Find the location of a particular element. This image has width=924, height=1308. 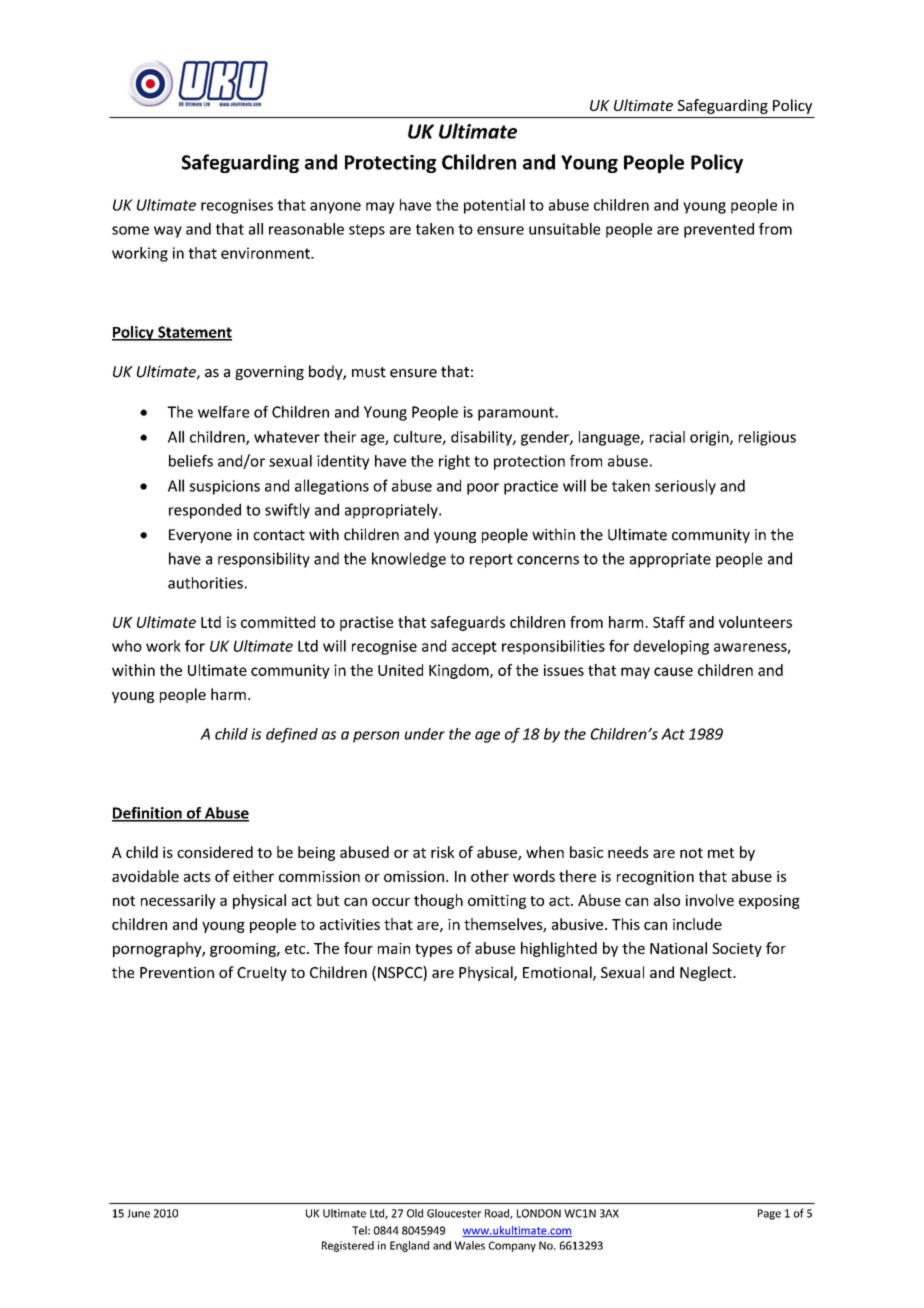

Gloucester is located at coordinates (454, 1213).
